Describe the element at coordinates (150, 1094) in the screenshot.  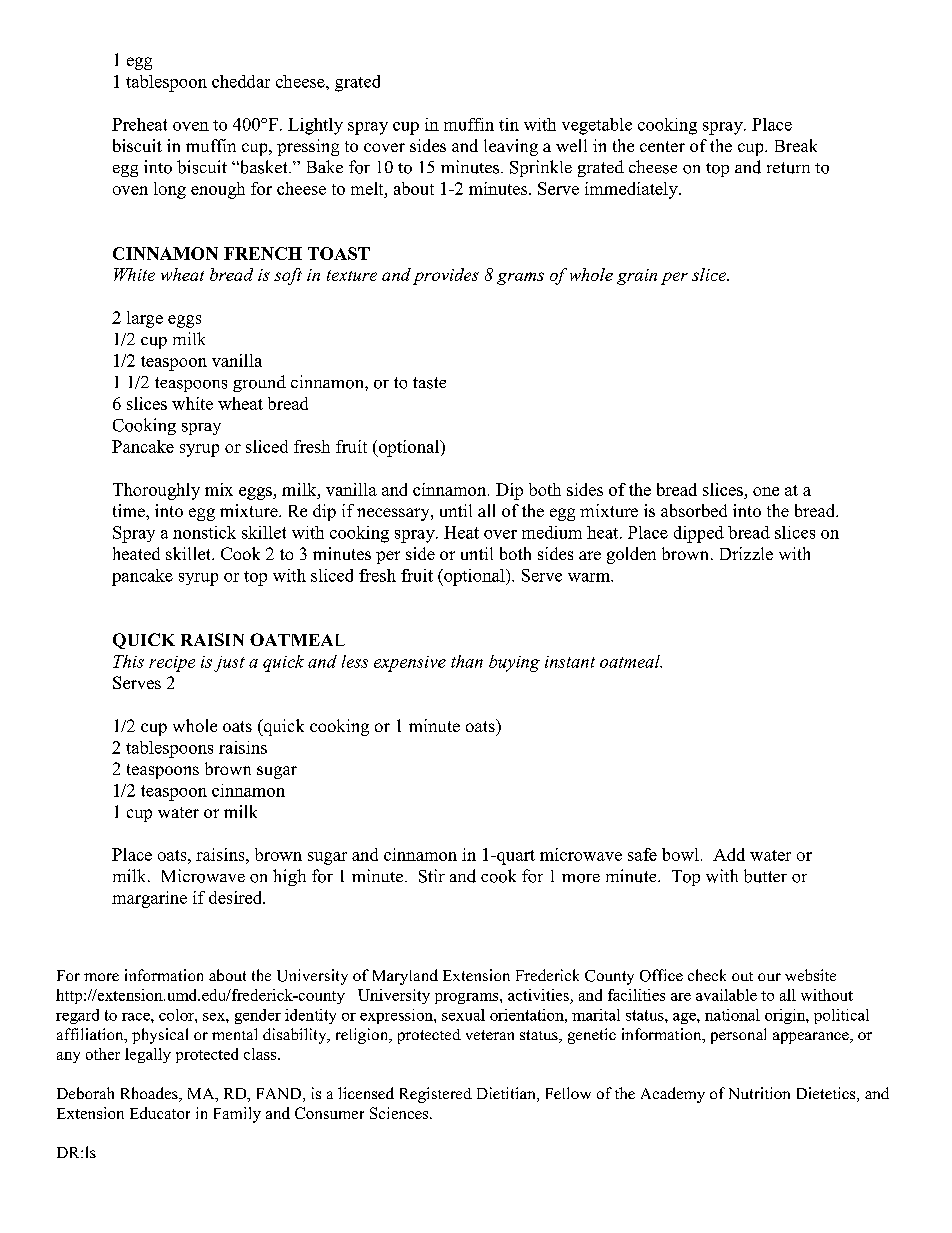
I see `Rhoades` at that location.
